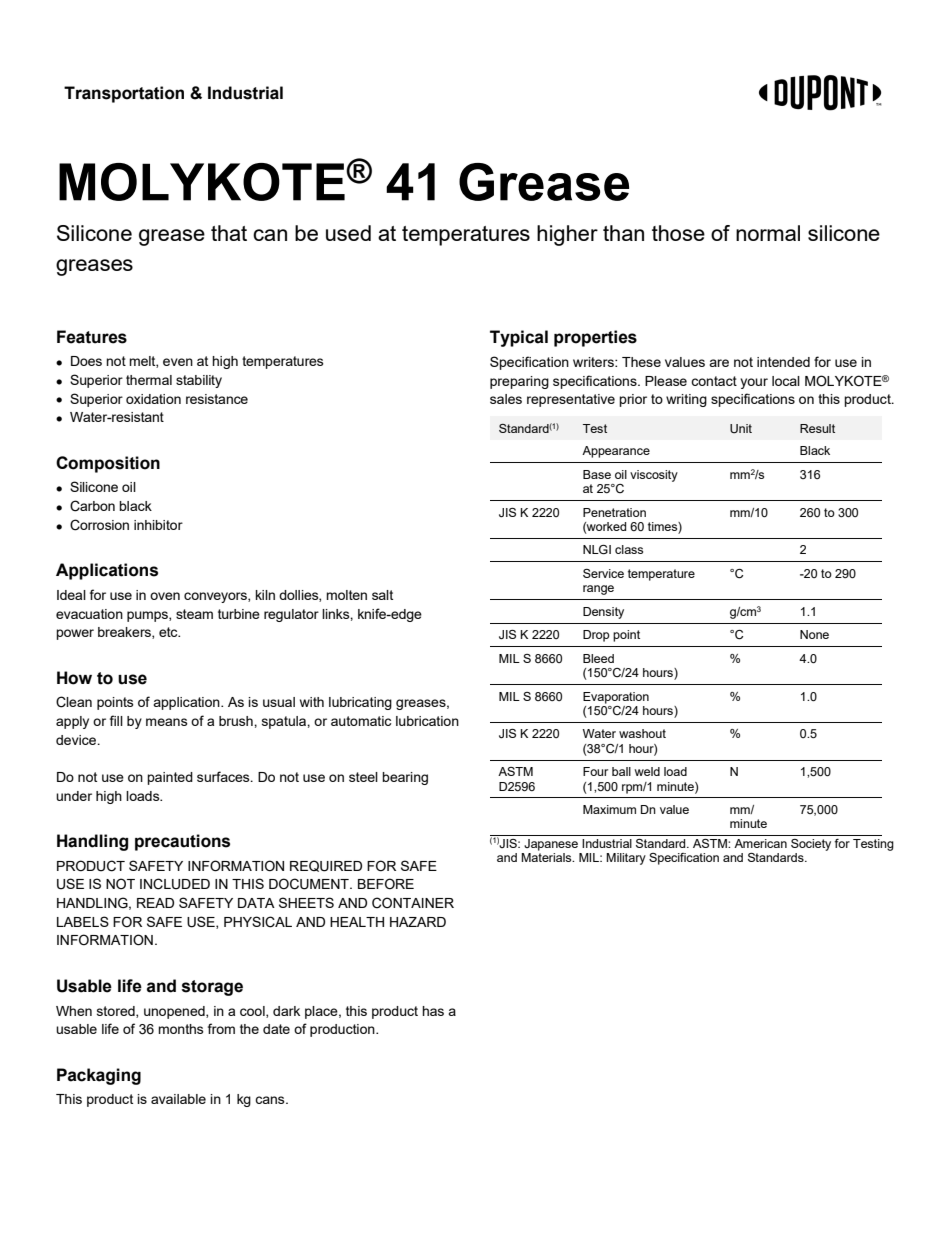  Describe the element at coordinates (170, 778) in the page. I see `painted` at that location.
